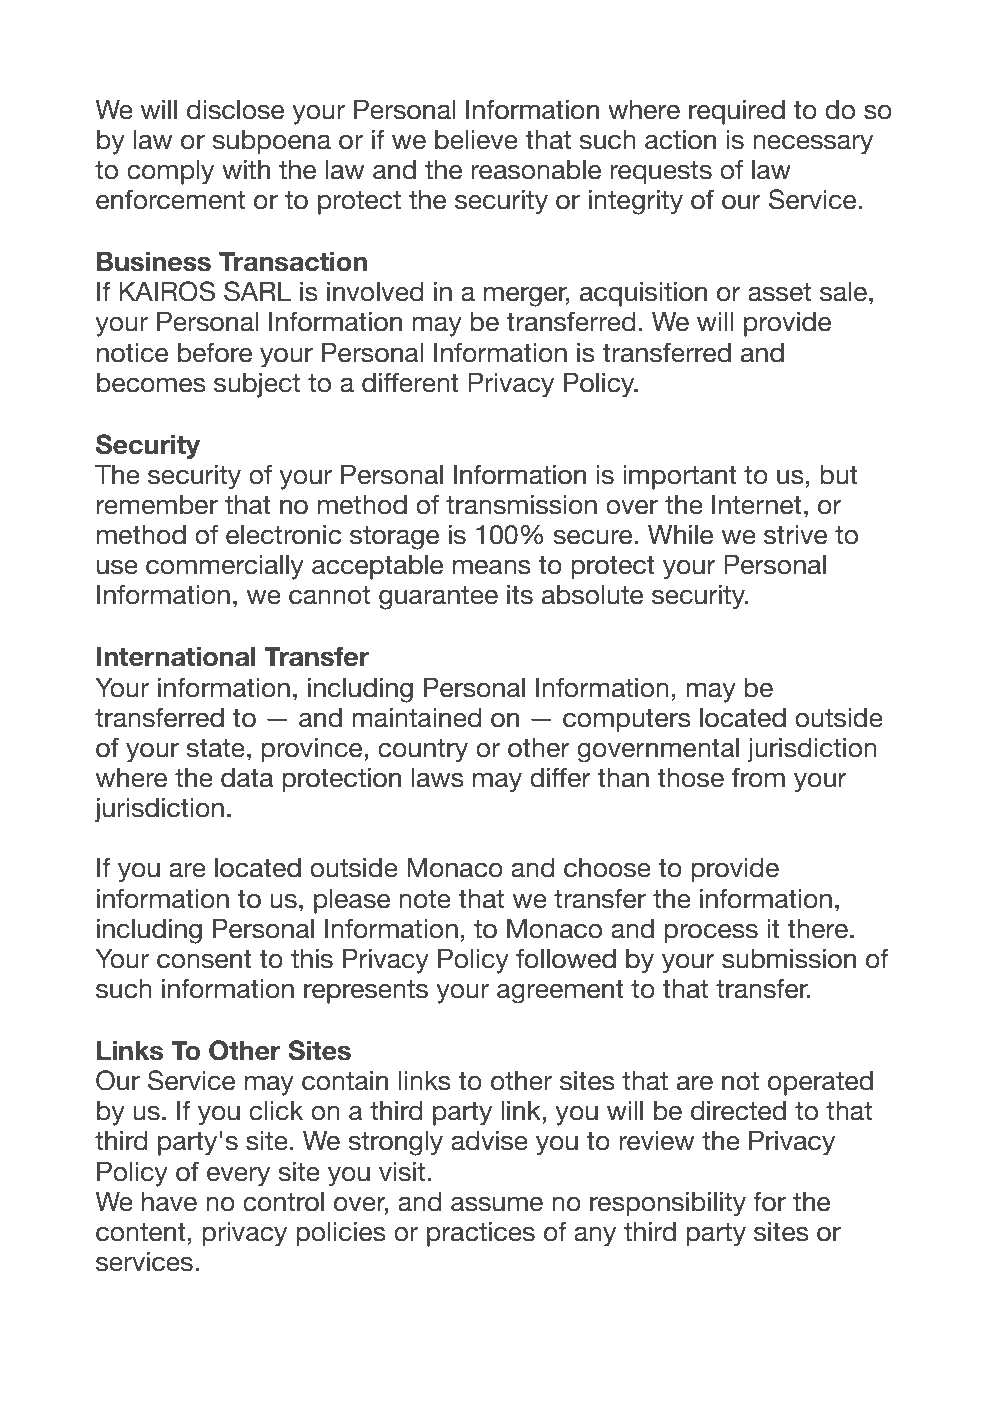 This page has height=1410, width=997. I want to click on have, so click(169, 1201).
